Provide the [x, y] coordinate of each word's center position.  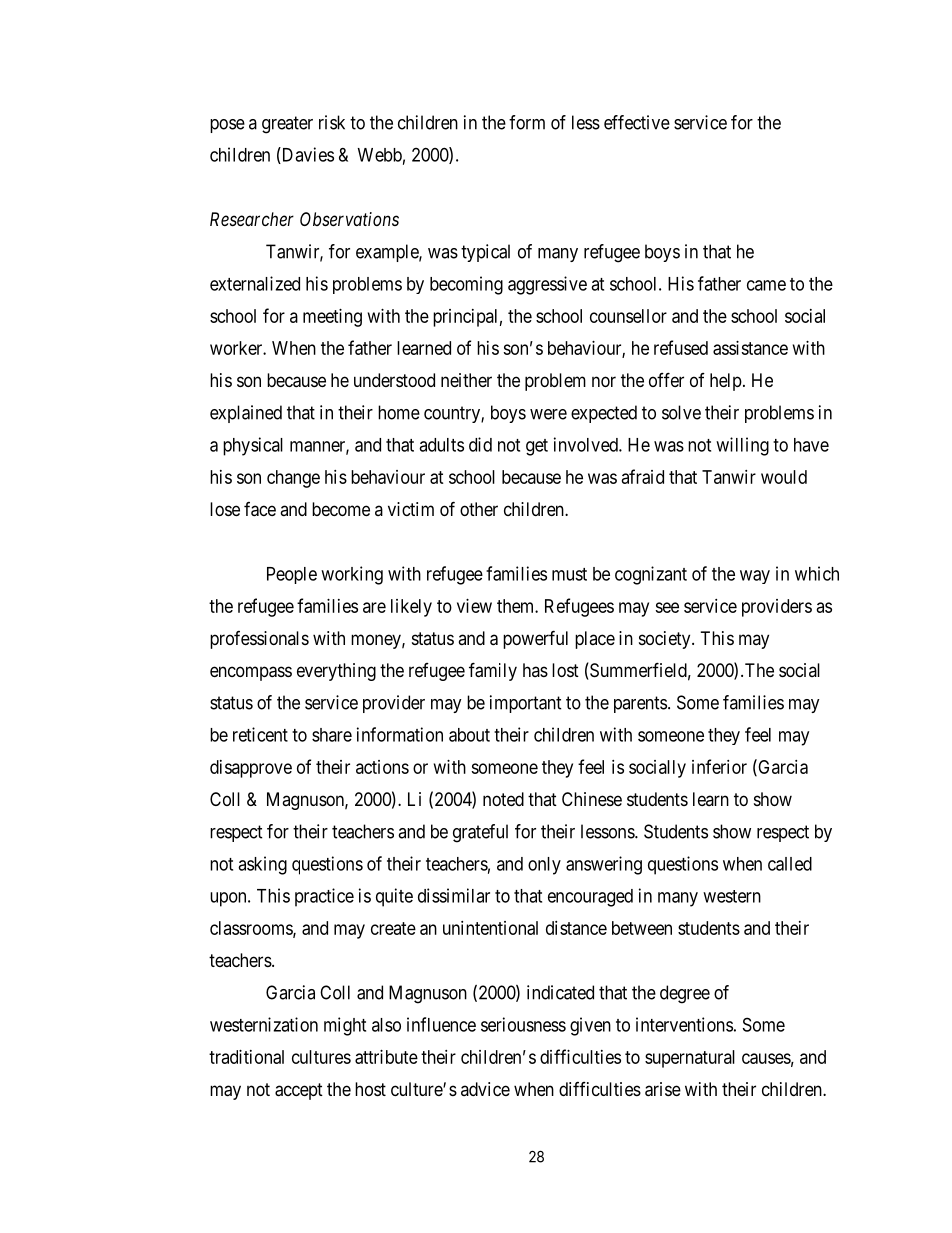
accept [299, 1091]
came [766, 285]
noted [503, 799]
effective [637, 122]
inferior [719, 766]
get [537, 447]
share [332, 735]
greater [287, 125]
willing [742, 446]
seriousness [523, 1024]
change [293, 479]
